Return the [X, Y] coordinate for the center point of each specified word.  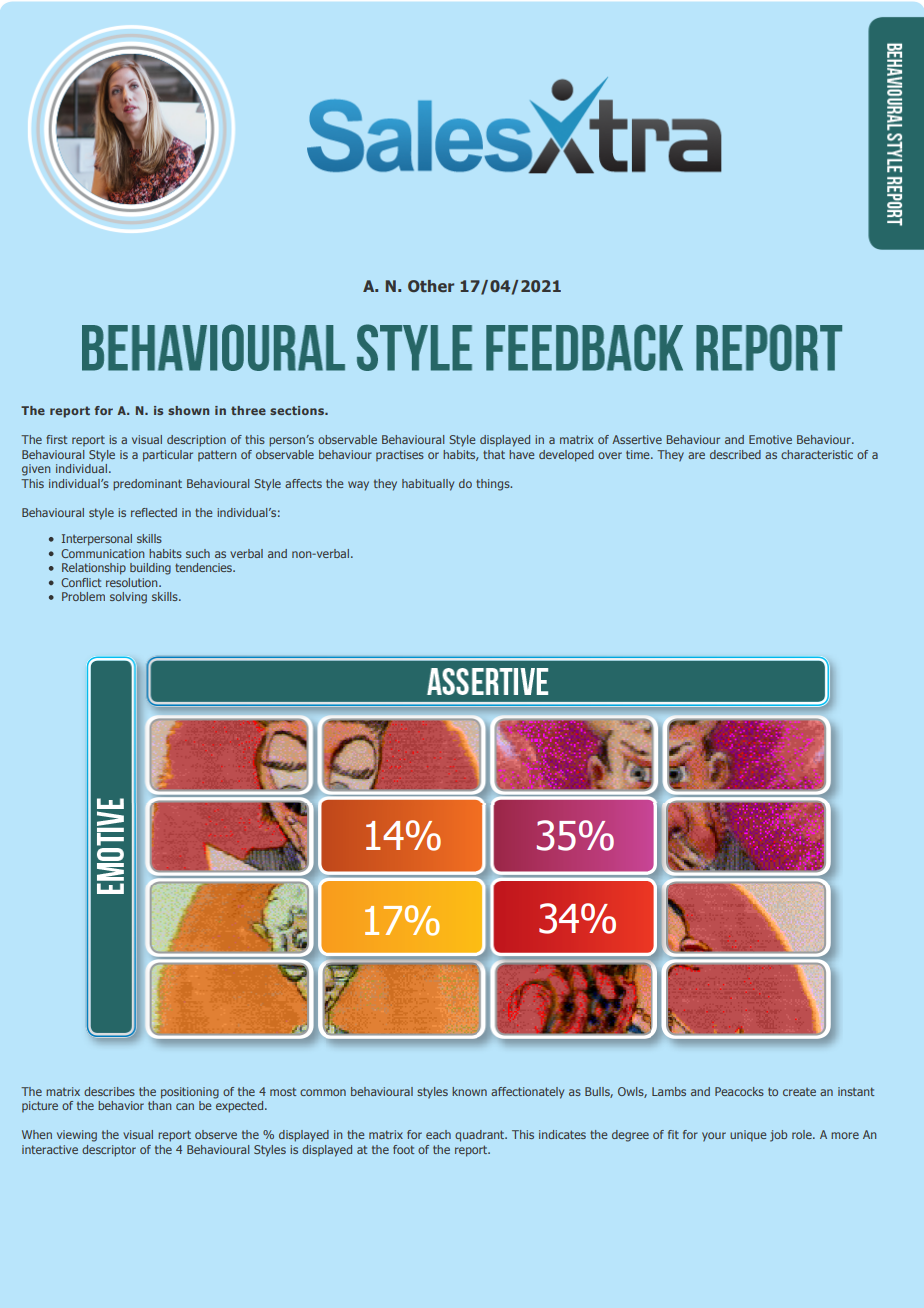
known [469, 1091]
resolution [133, 582]
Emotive [770, 439]
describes [109, 1091]
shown [188, 410]
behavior [121, 1105]
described [735, 454]
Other [431, 286]
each [438, 1134]
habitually [428, 485]
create [799, 1092]
